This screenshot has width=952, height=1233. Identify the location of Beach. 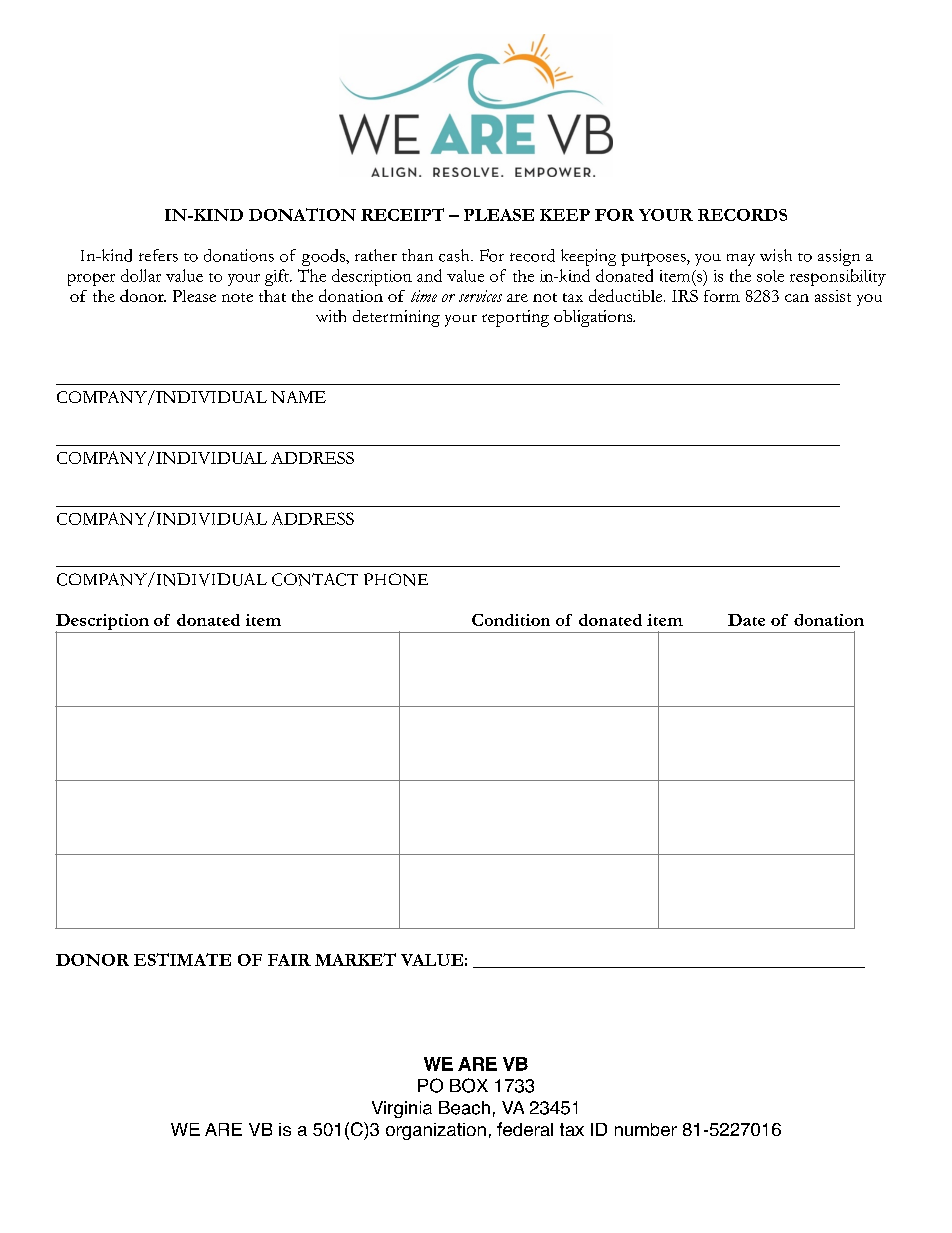
(464, 1108).
